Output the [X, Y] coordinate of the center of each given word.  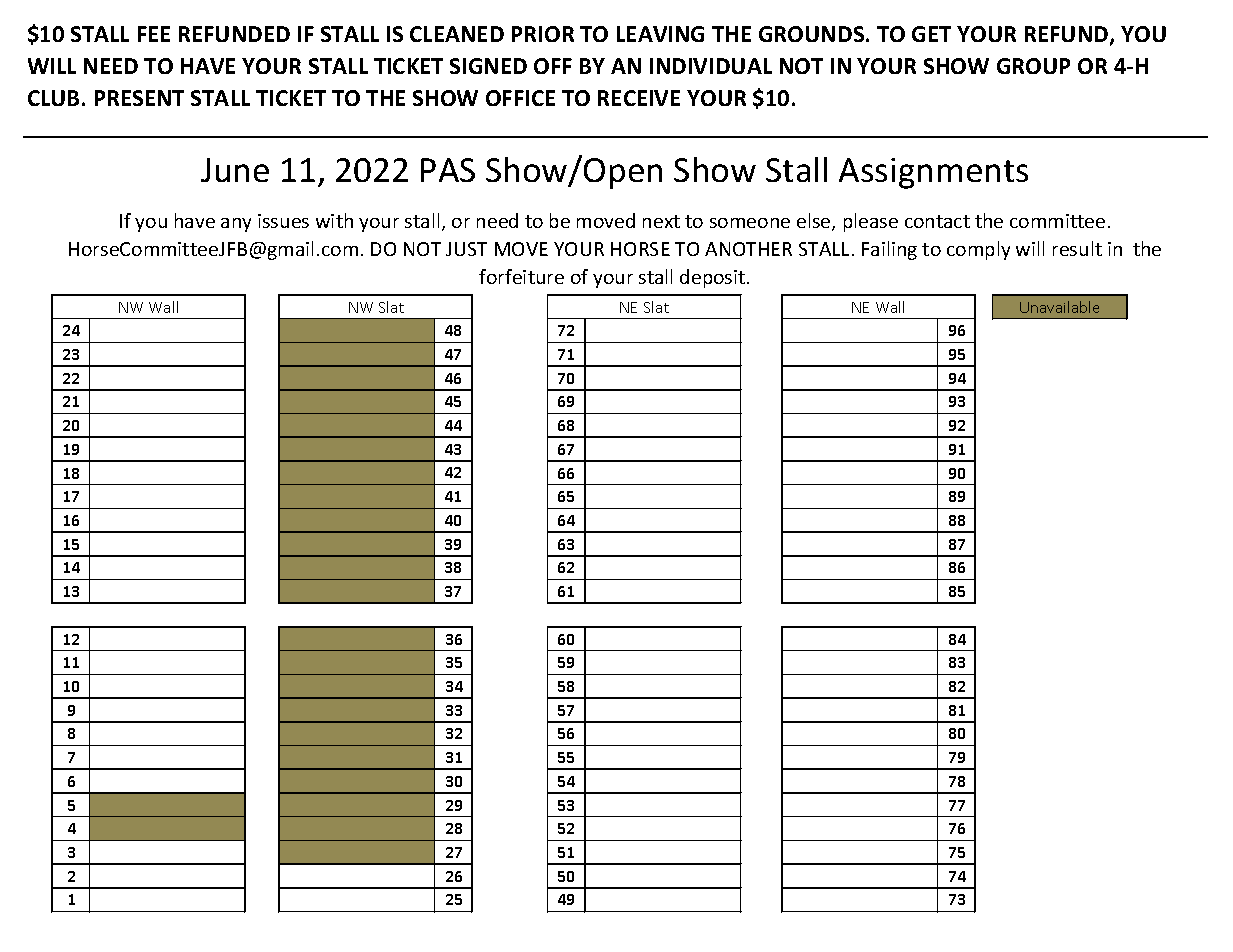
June [235, 170]
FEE [154, 34]
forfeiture [521, 276]
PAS [448, 170]
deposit [714, 278]
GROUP [1033, 66]
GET [931, 34]
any [236, 225]
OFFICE [520, 98]
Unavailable [1059, 307]
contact [937, 221]
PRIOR [543, 34]
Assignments [933, 173]
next [661, 221]
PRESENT [139, 98]
